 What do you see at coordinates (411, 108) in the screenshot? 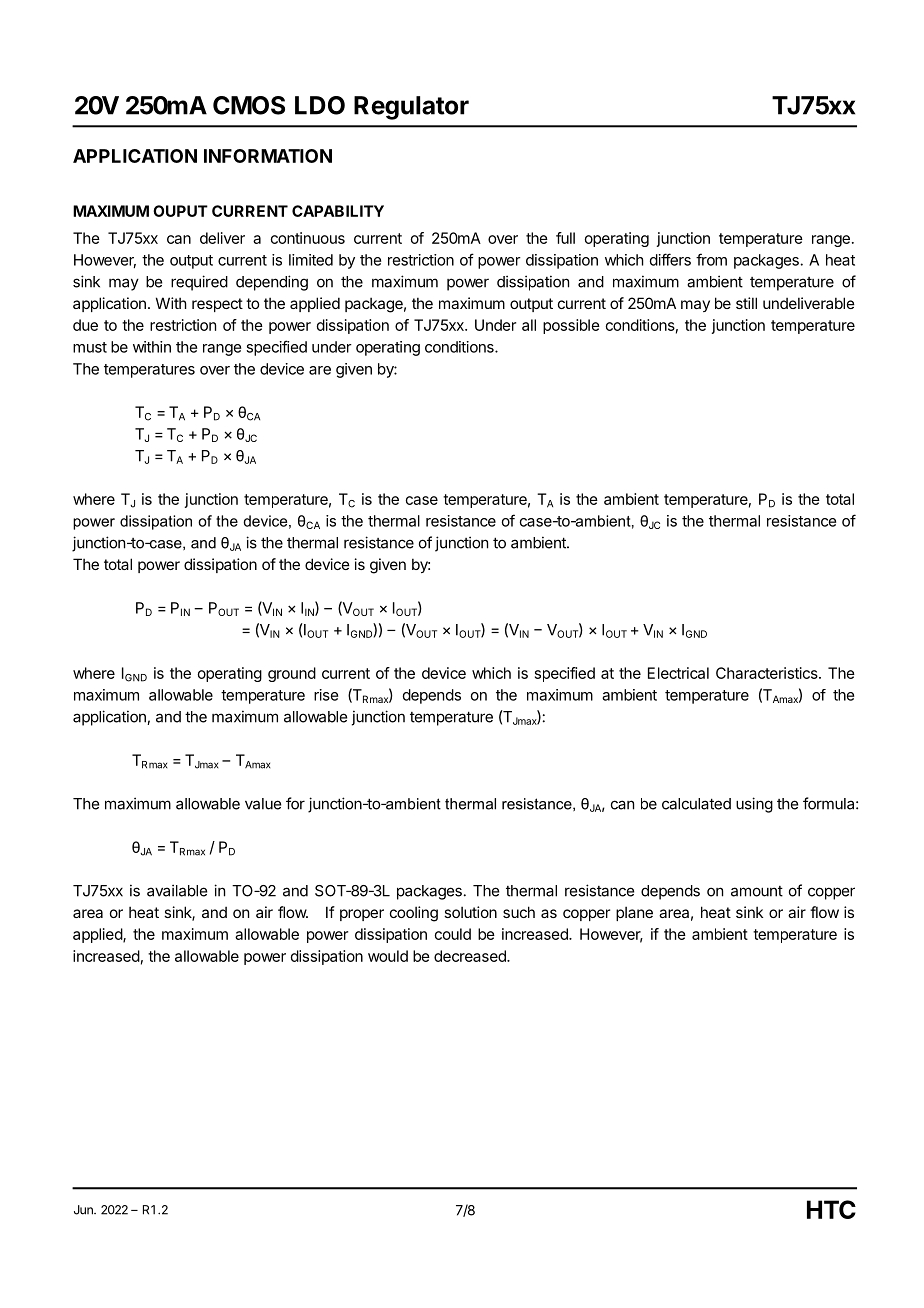
I see `Regulator` at bounding box center [411, 108].
